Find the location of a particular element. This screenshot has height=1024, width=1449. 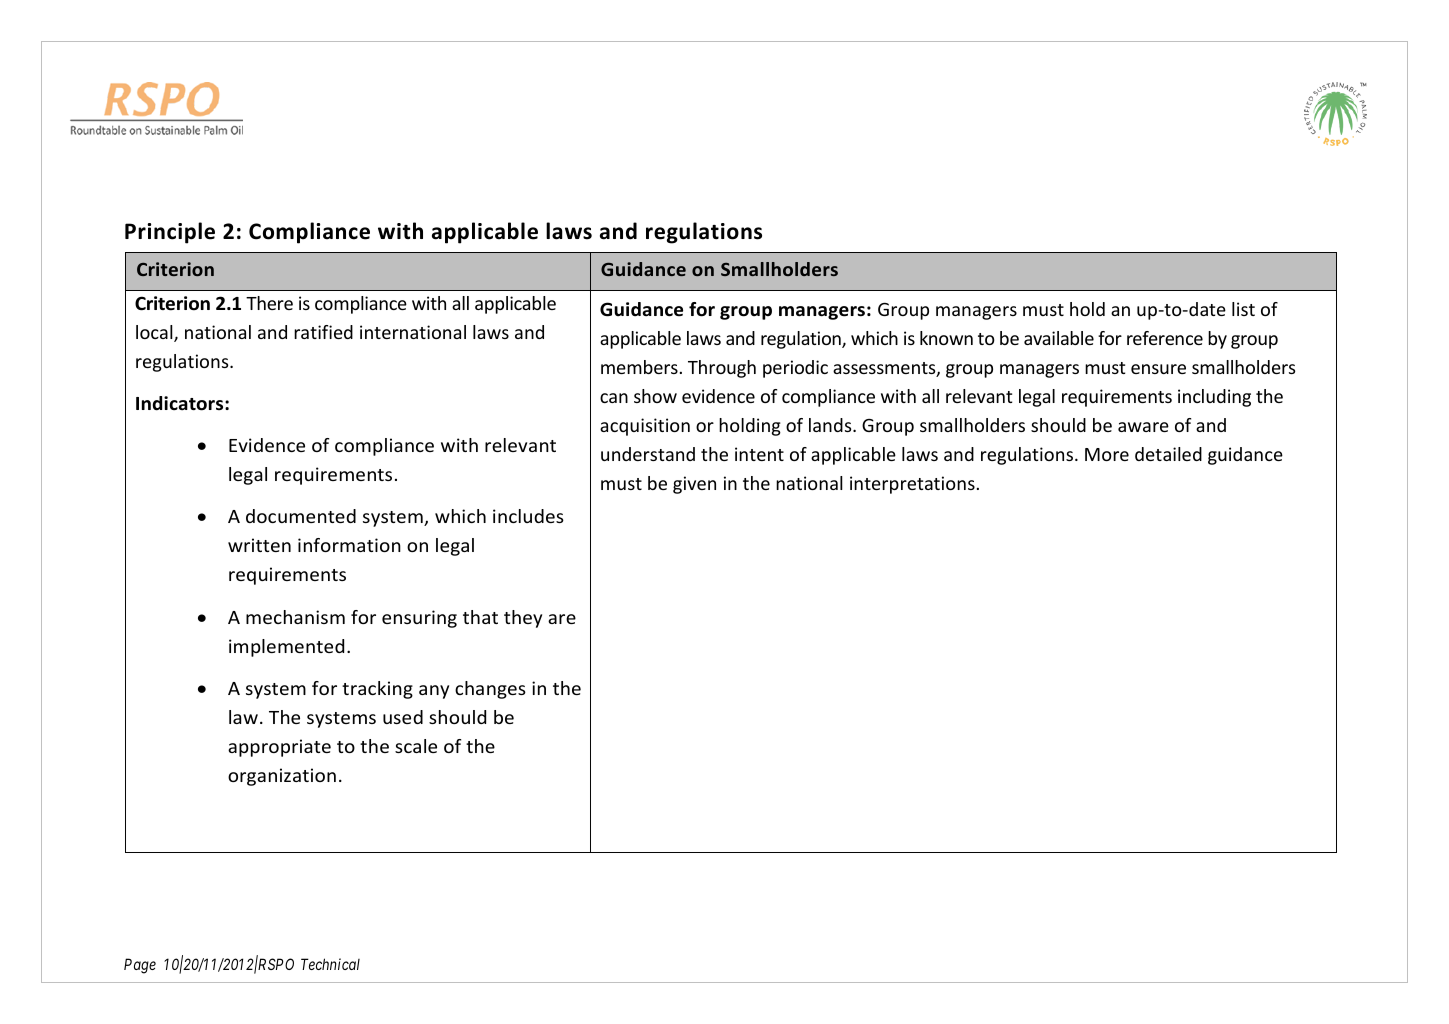

members is located at coordinates (639, 367).
